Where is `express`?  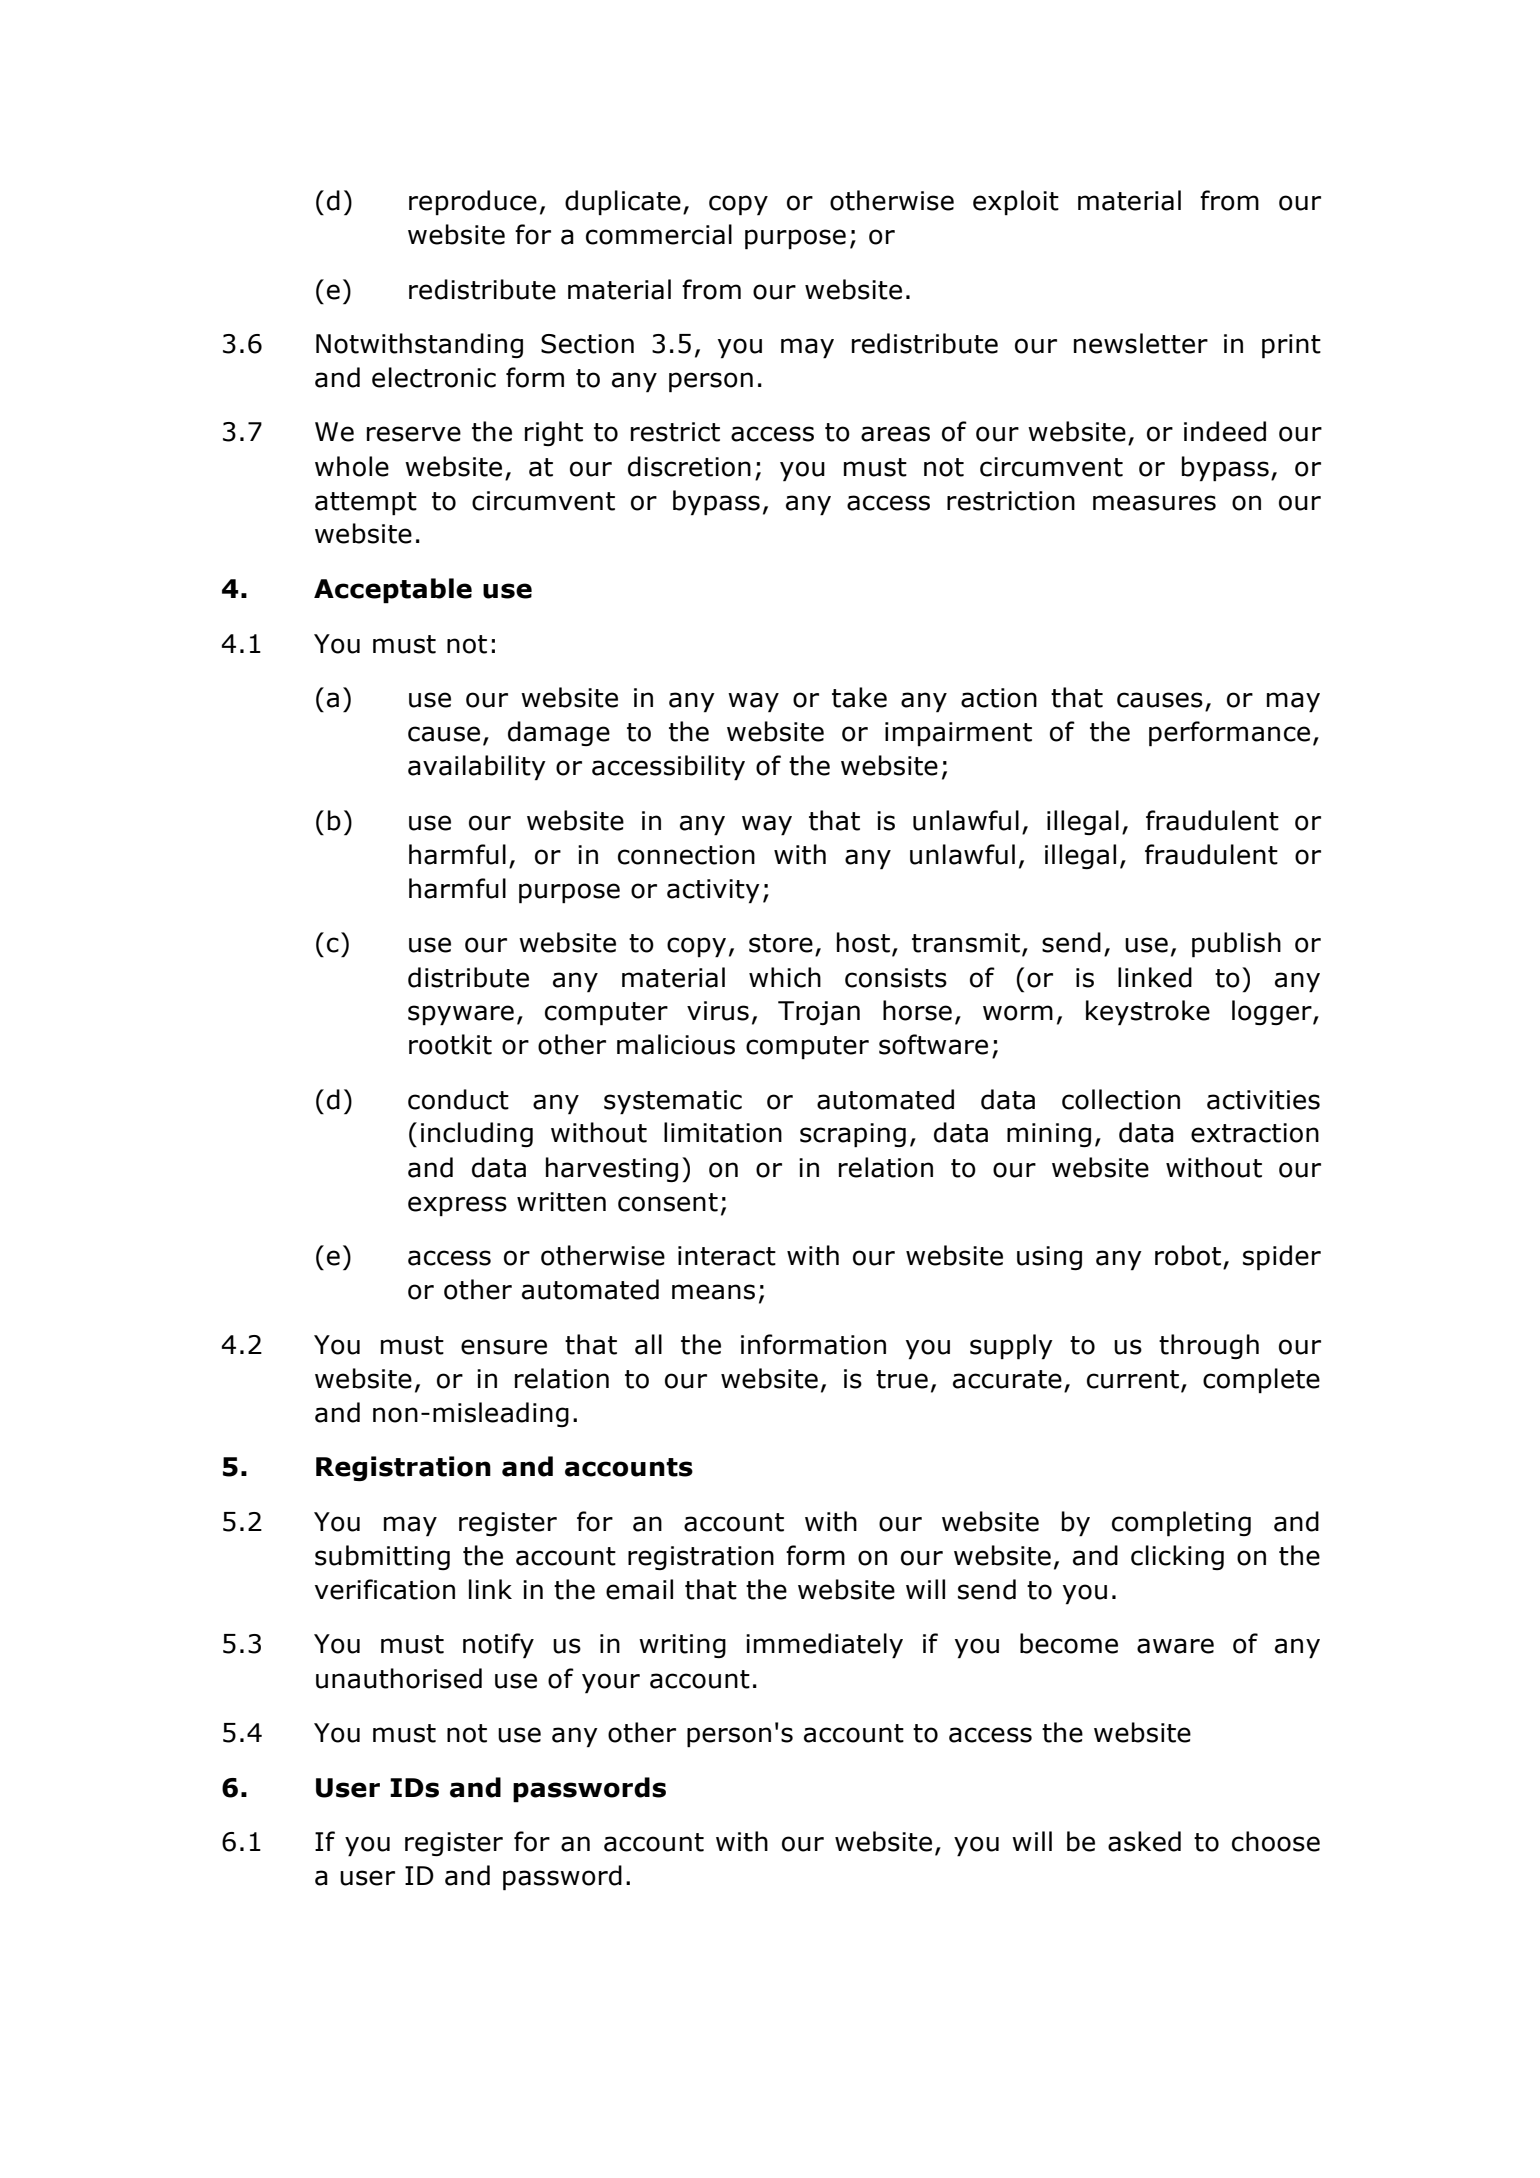 express is located at coordinates (457, 1206).
